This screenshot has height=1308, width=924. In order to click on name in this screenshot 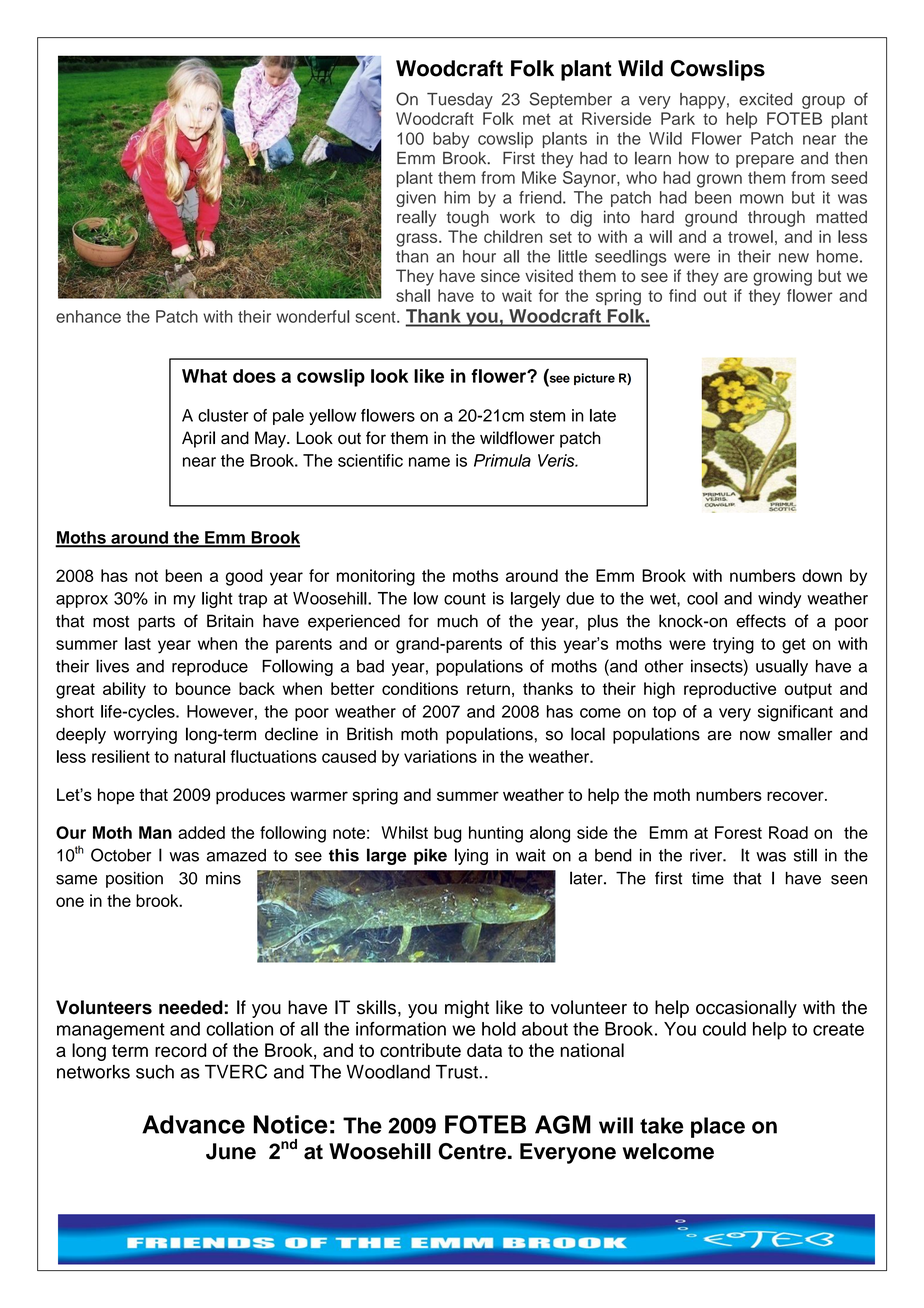, I will do `click(429, 462)`.
